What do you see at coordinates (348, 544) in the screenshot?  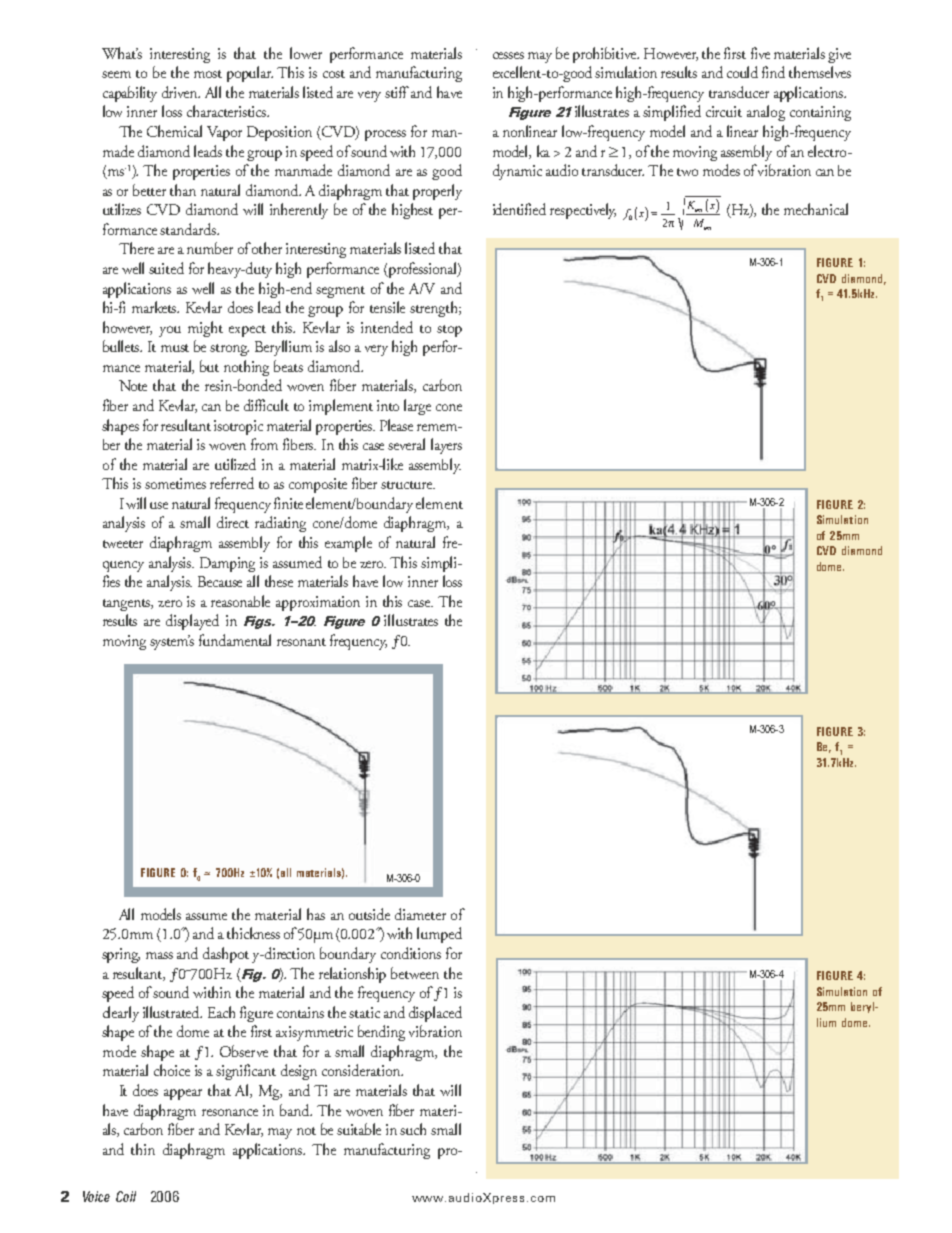 I see `EXAMPLE` at bounding box center [348, 544].
